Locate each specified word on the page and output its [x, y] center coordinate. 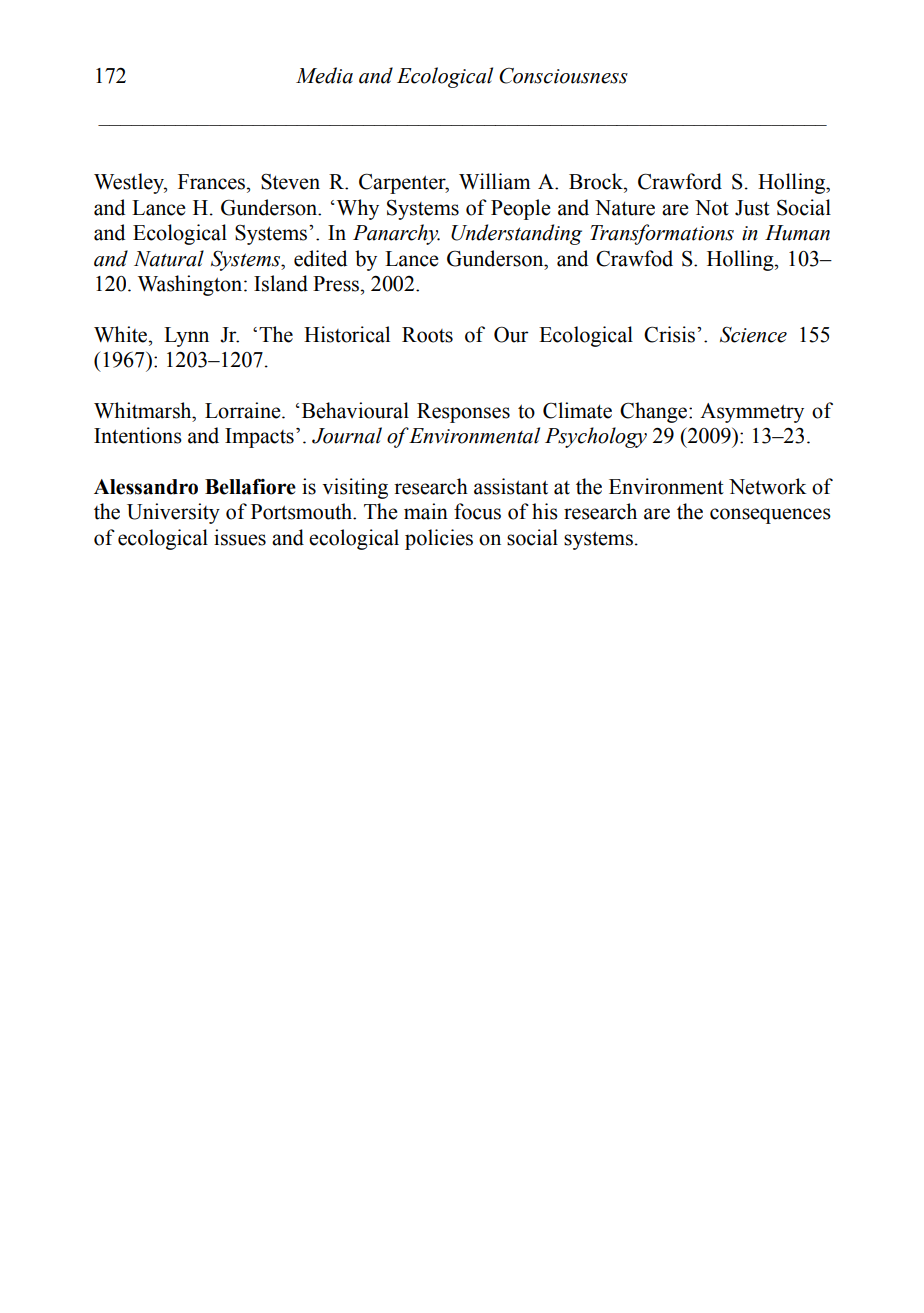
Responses [463, 413]
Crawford [680, 181]
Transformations [662, 234]
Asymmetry [752, 413]
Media [324, 75]
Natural [169, 258]
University [173, 513]
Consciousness [563, 76]
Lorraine [244, 410]
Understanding [516, 234]
